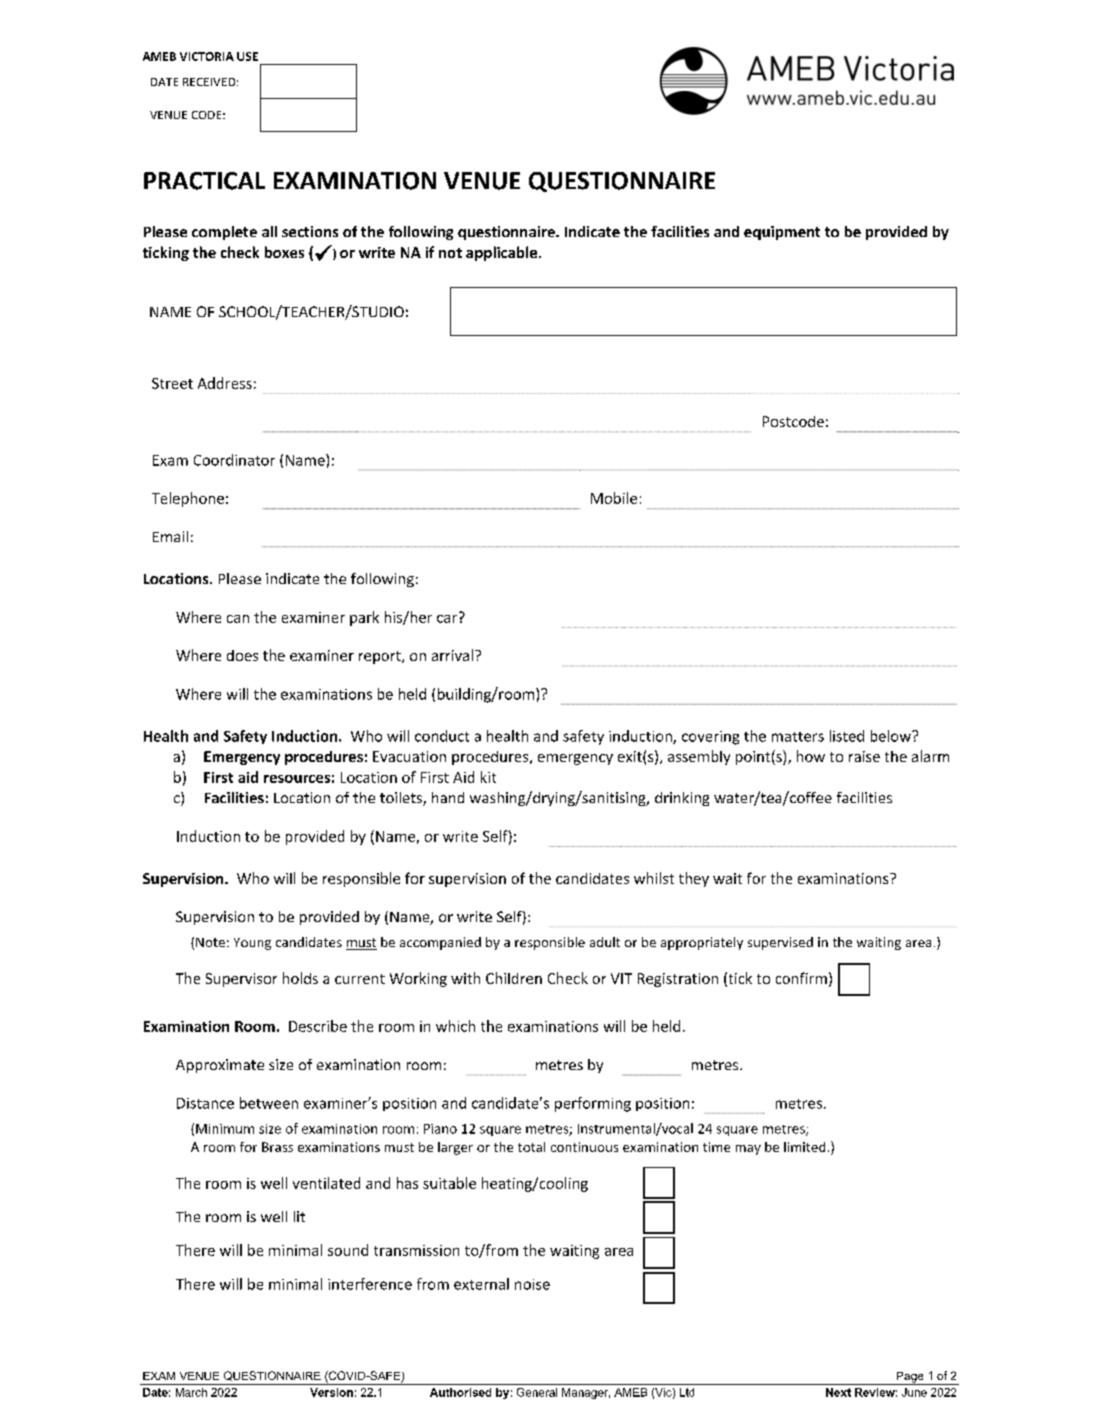 The width and height of the image is (1099, 1423). What do you see at coordinates (331, 1392) in the image?
I see `Version` at bounding box center [331, 1392].
